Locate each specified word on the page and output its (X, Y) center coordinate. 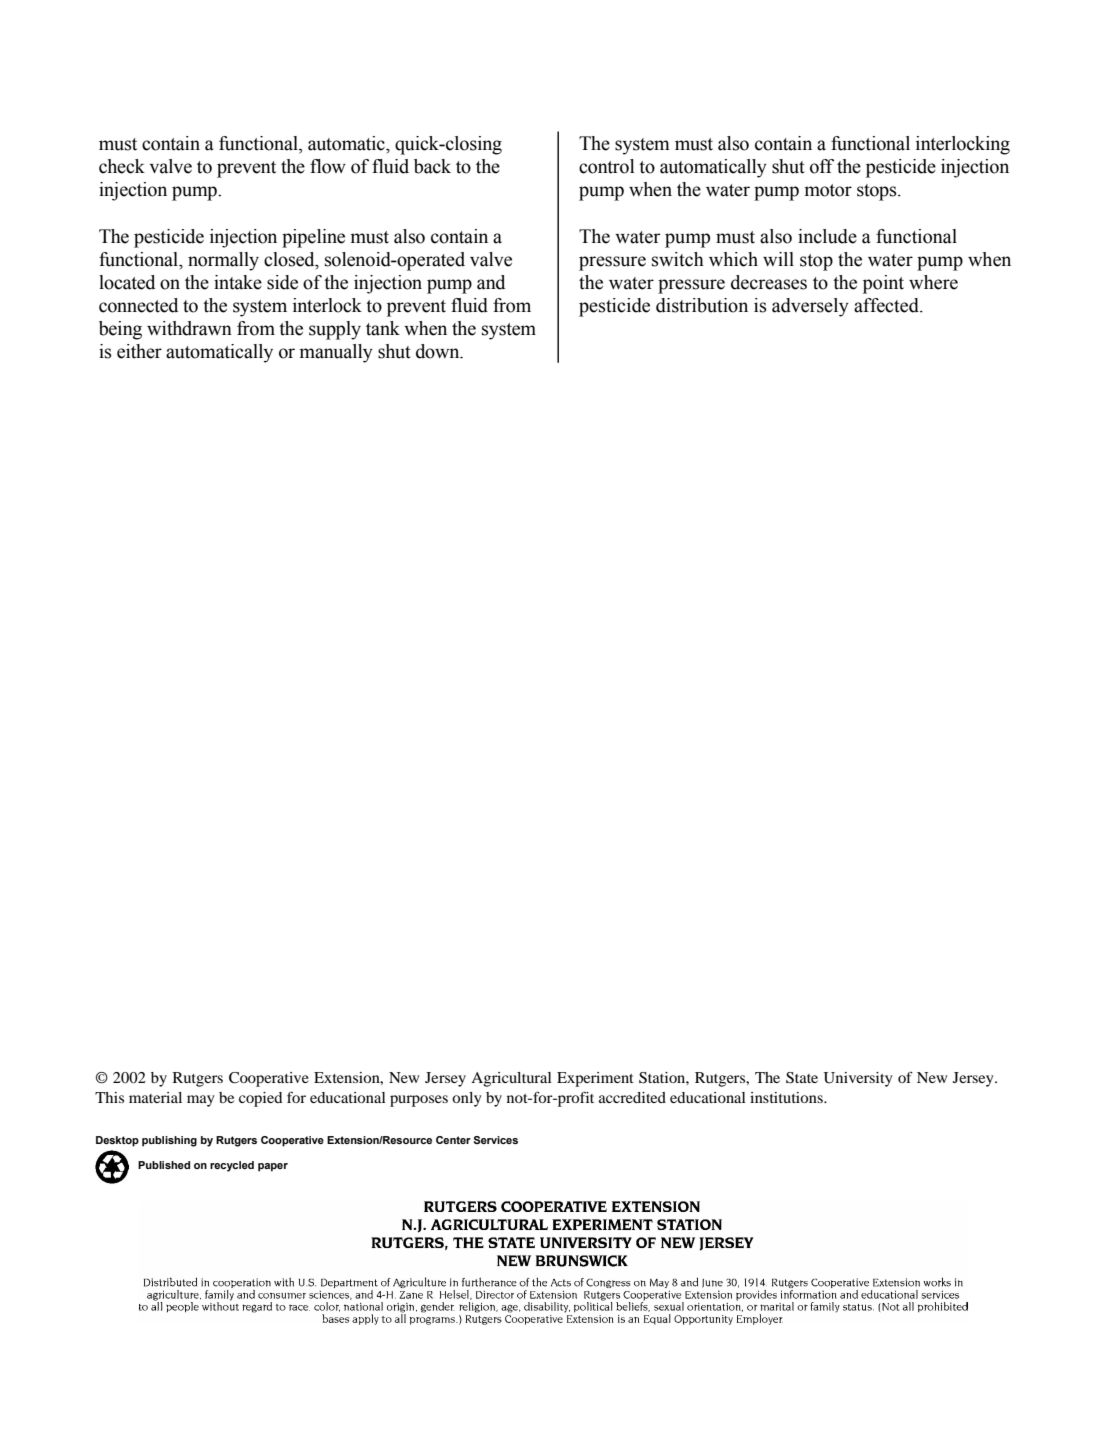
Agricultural (511, 1079)
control (607, 166)
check (122, 166)
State (802, 1078)
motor (828, 190)
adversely (810, 307)
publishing (169, 1141)
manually (336, 353)
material (155, 1097)
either (139, 351)
